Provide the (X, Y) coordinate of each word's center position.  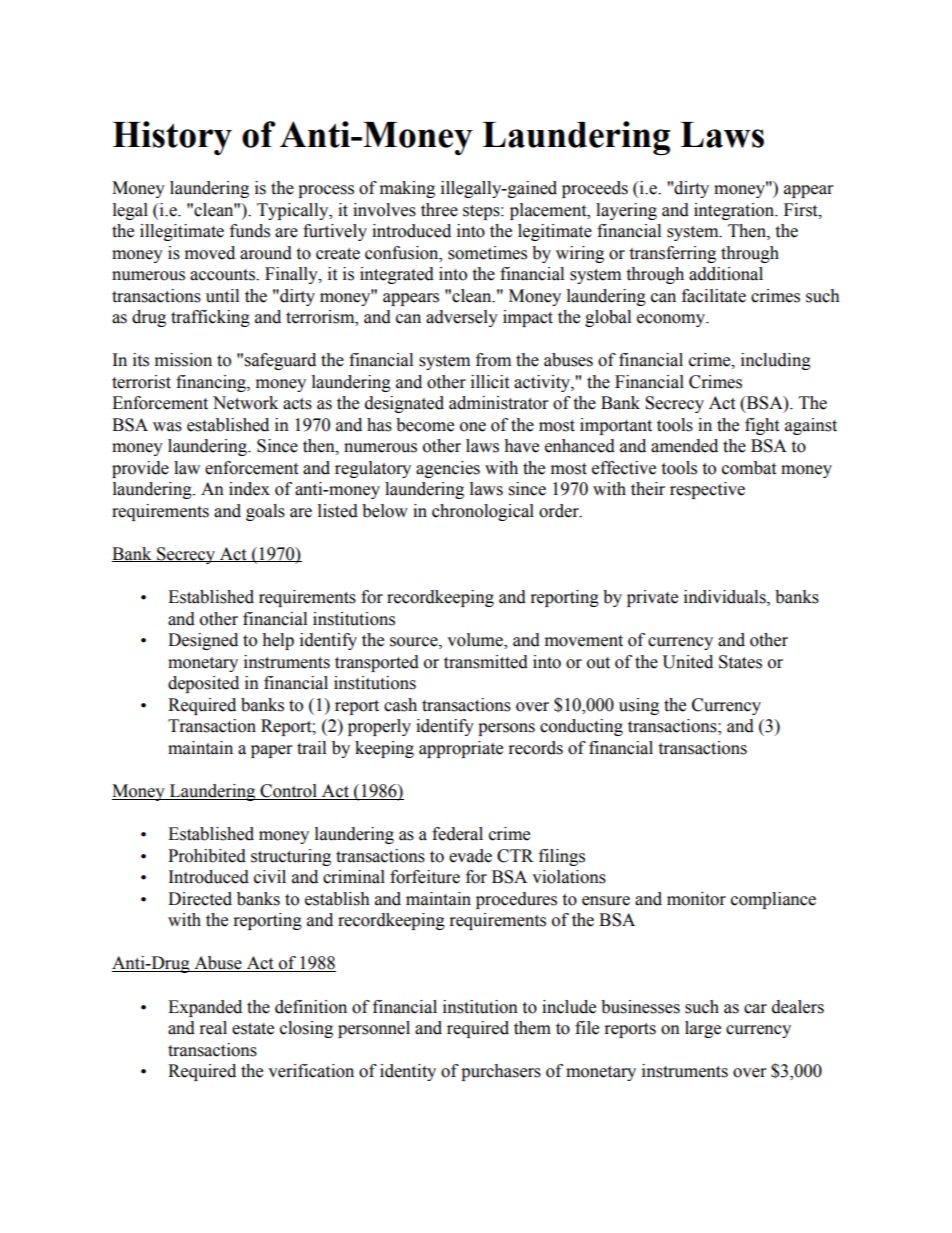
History (172, 138)
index (249, 489)
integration (735, 211)
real (213, 1028)
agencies (448, 469)
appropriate (461, 749)
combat (749, 468)
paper (271, 751)
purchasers (501, 1072)
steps (482, 212)
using (639, 706)
